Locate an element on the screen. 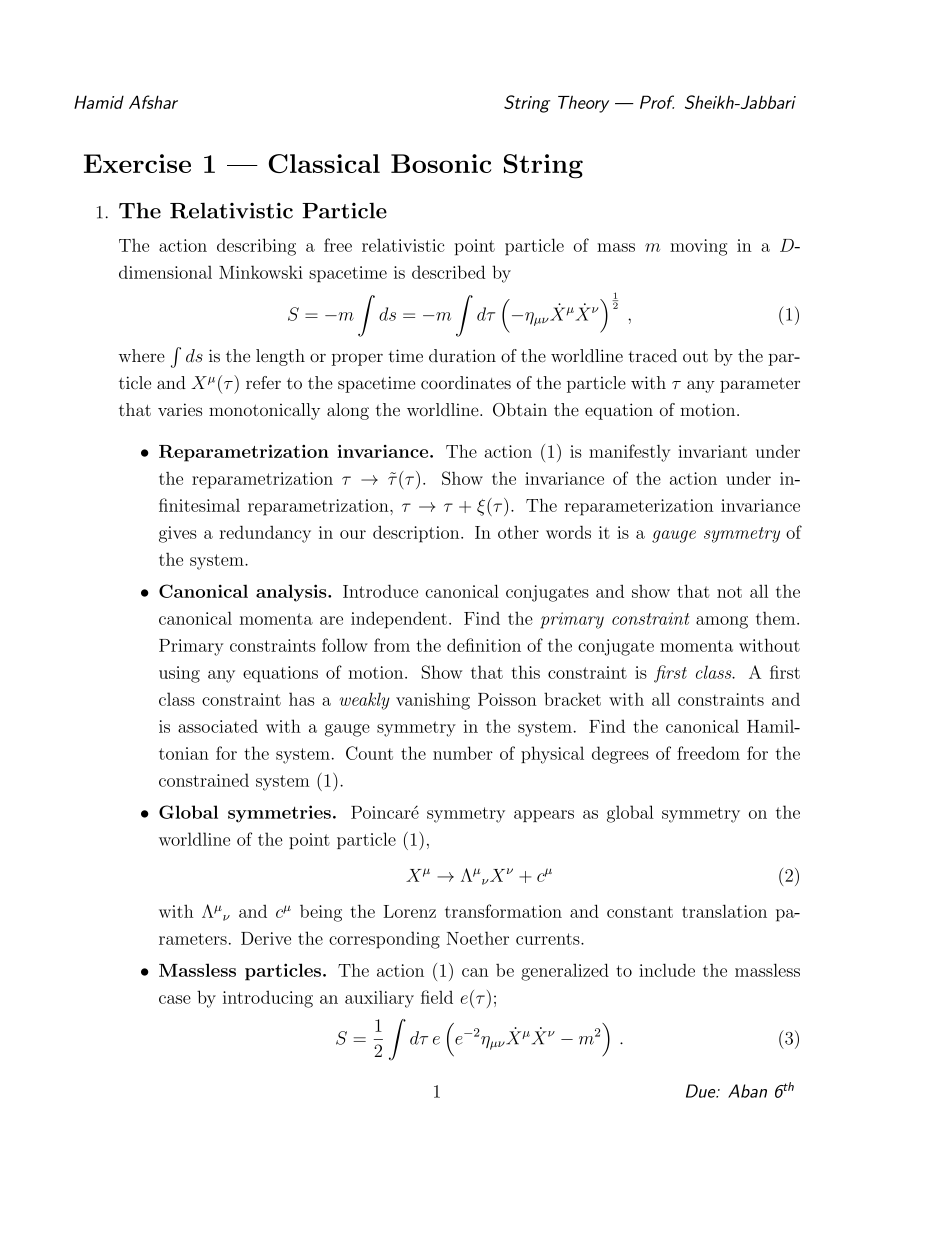 This screenshot has width=952, height=1233. Bosonic is located at coordinates (441, 163).
